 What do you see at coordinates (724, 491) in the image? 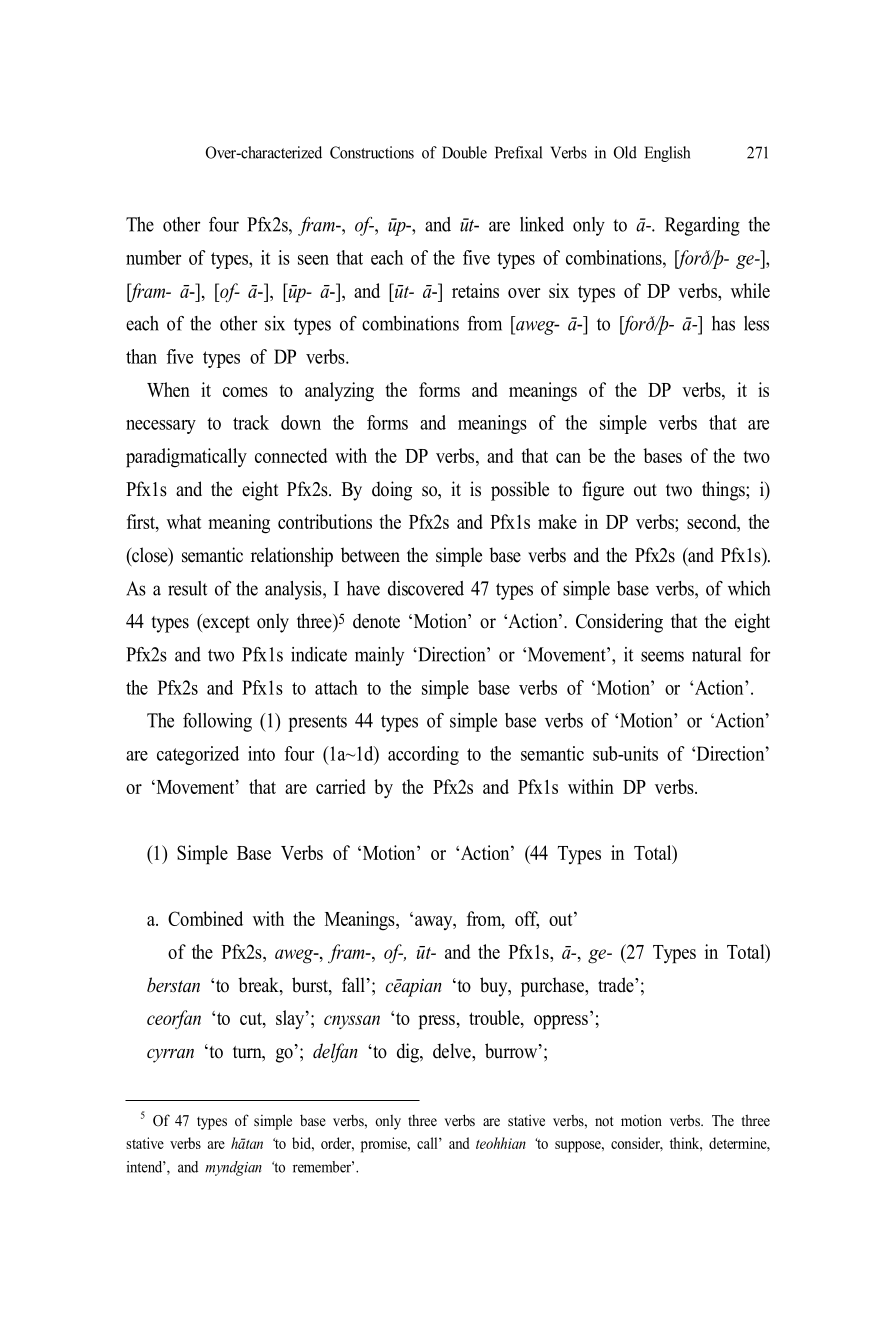
I see `things` at bounding box center [724, 491].
